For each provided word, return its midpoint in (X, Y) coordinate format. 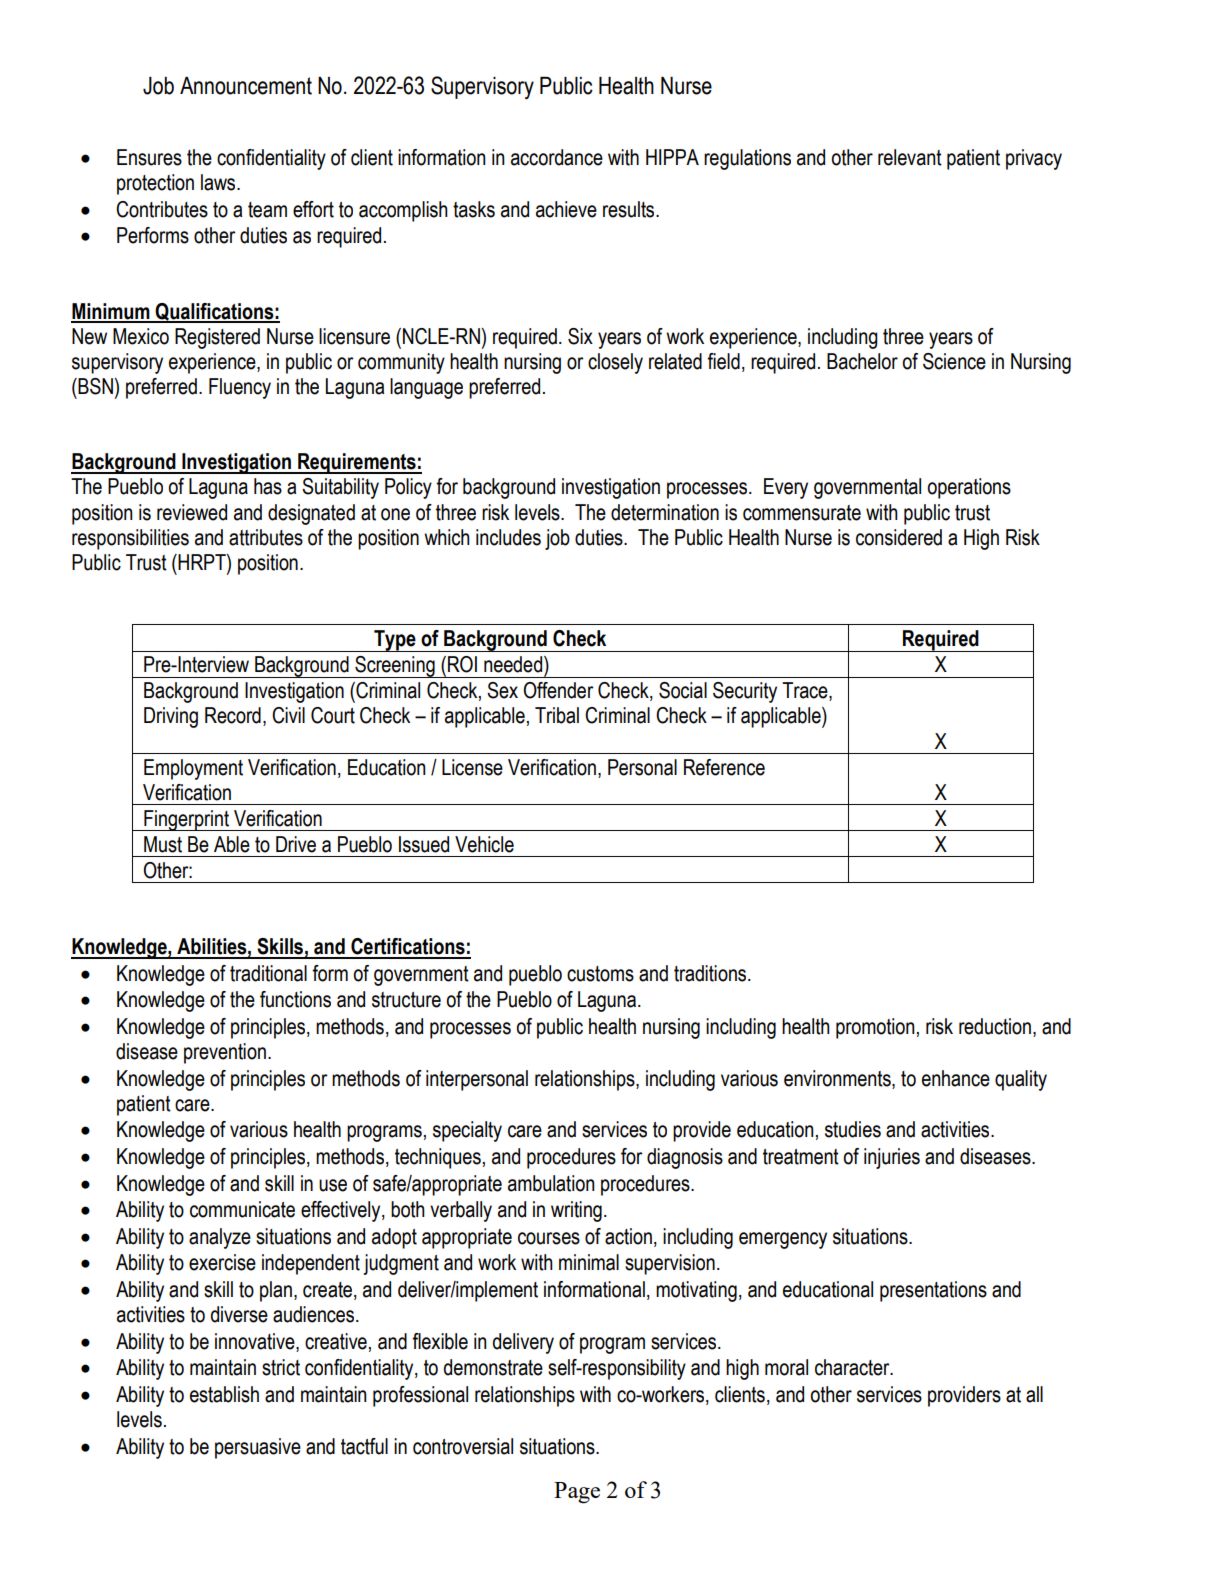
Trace (806, 691)
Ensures (149, 157)
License (472, 767)
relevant (910, 157)
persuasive (258, 1448)
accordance (557, 157)
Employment (193, 769)
